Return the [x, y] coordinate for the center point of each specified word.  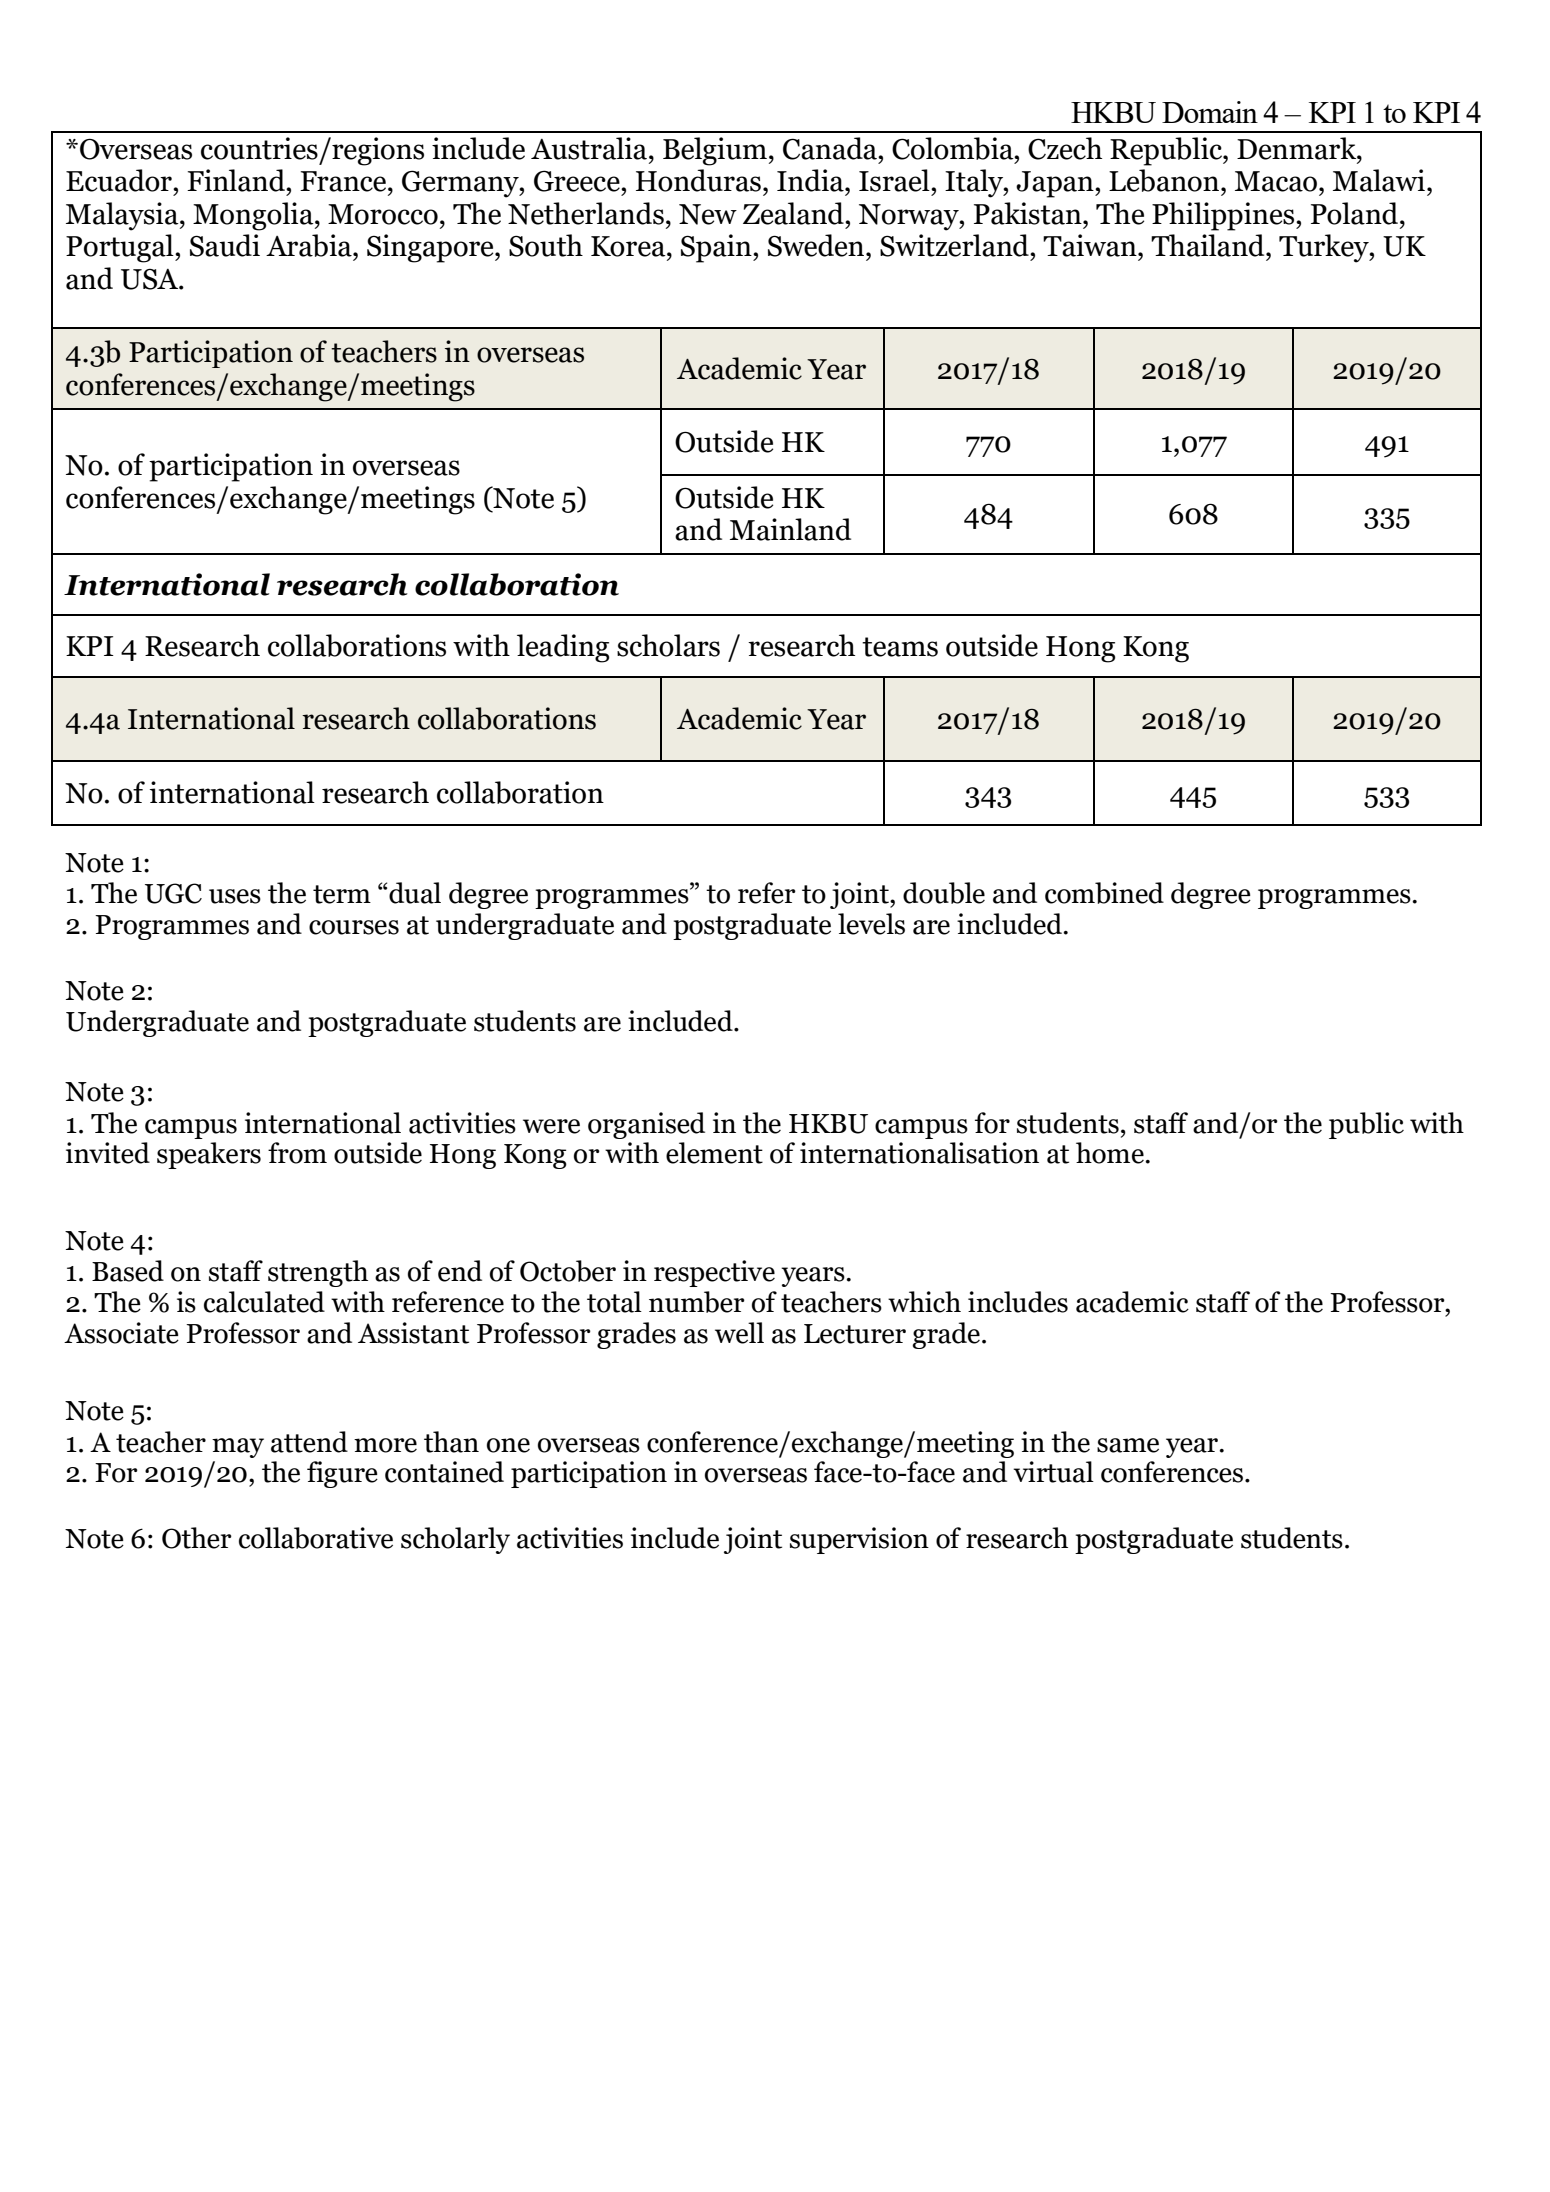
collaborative [316, 1538]
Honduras [698, 180]
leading [563, 648]
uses [235, 896]
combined [1104, 893]
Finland [237, 180]
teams [900, 647]
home [1111, 1153]
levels [871, 924]
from [297, 1153]
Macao [1277, 181]
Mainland [790, 529]
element [714, 1153]
